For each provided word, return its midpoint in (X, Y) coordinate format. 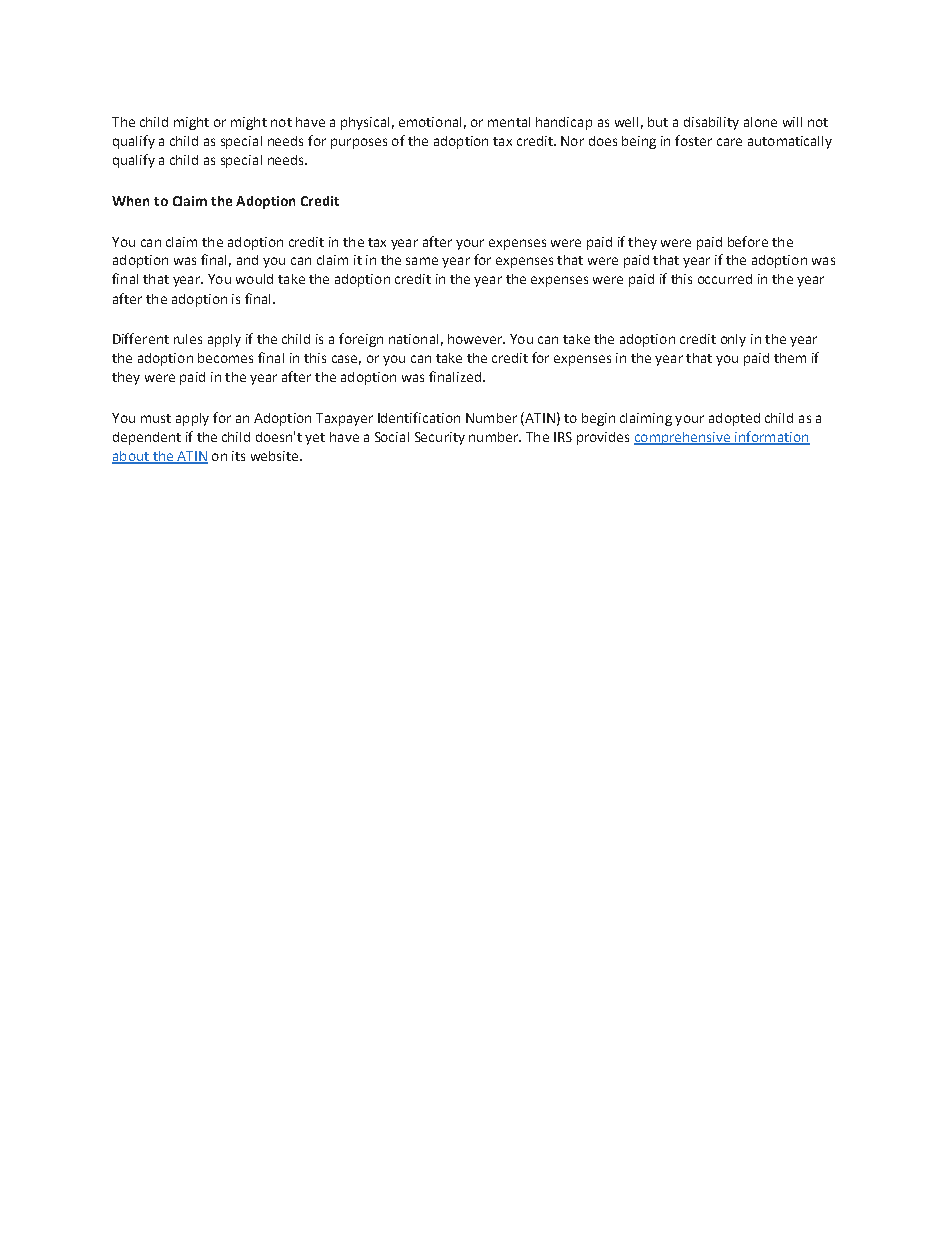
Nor (572, 141)
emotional (430, 122)
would (254, 279)
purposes (359, 143)
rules (188, 339)
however (476, 339)
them (790, 358)
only (733, 340)
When (130, 201)
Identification (419, 417)
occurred (725, 279)
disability (711, 123)
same (422, 261)
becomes (225, 358)
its (238, 456)
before (748, 241)
